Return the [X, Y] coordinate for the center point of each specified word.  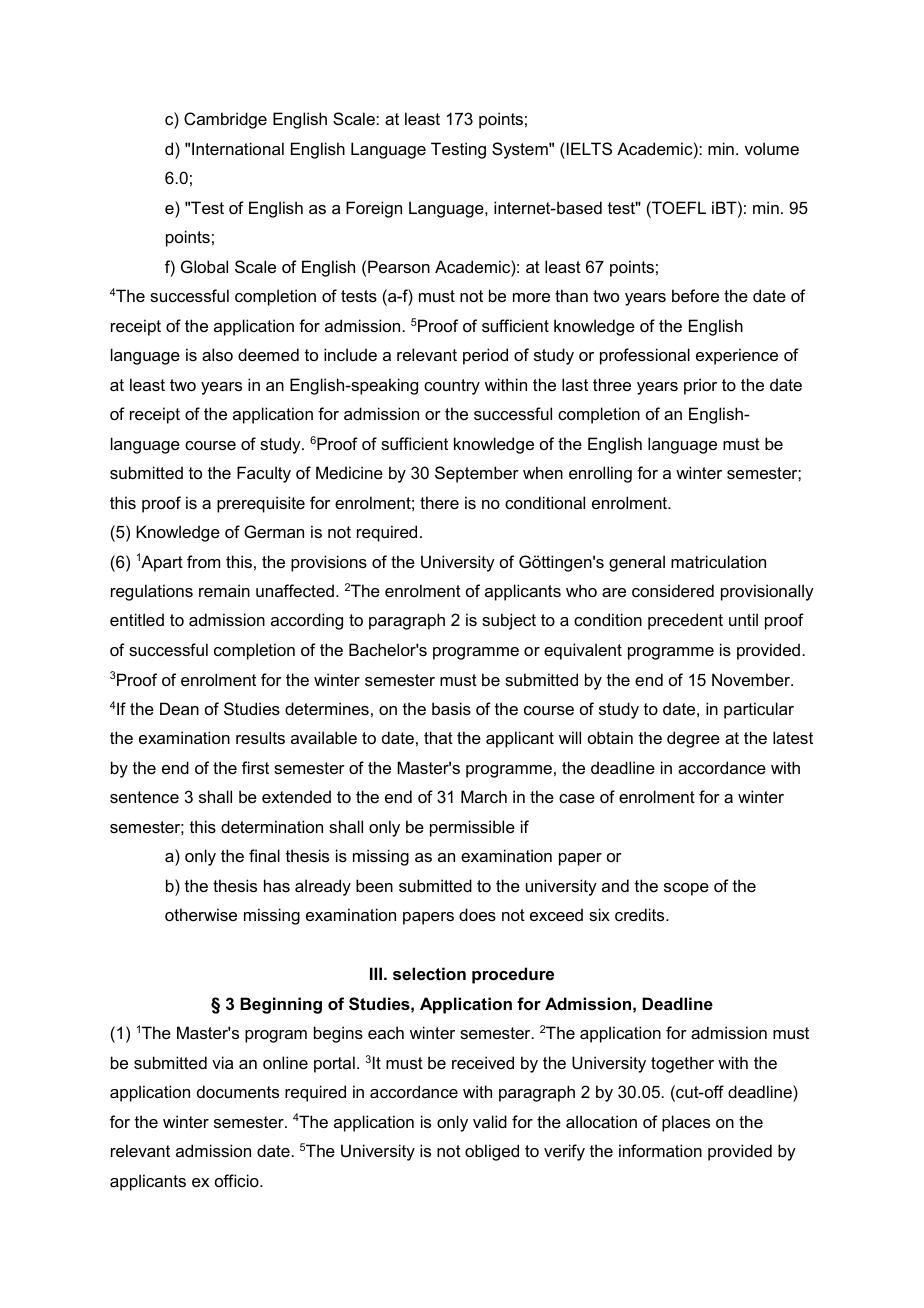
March [484, 796]
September [477, 474]
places [686, 1123]
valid [490, 1121]
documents [238, 1091]
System [521, 150]
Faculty [264, 474]
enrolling [600, 474]
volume [772, 148]
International [238, 148]
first [255, 767]
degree [693, 739]
